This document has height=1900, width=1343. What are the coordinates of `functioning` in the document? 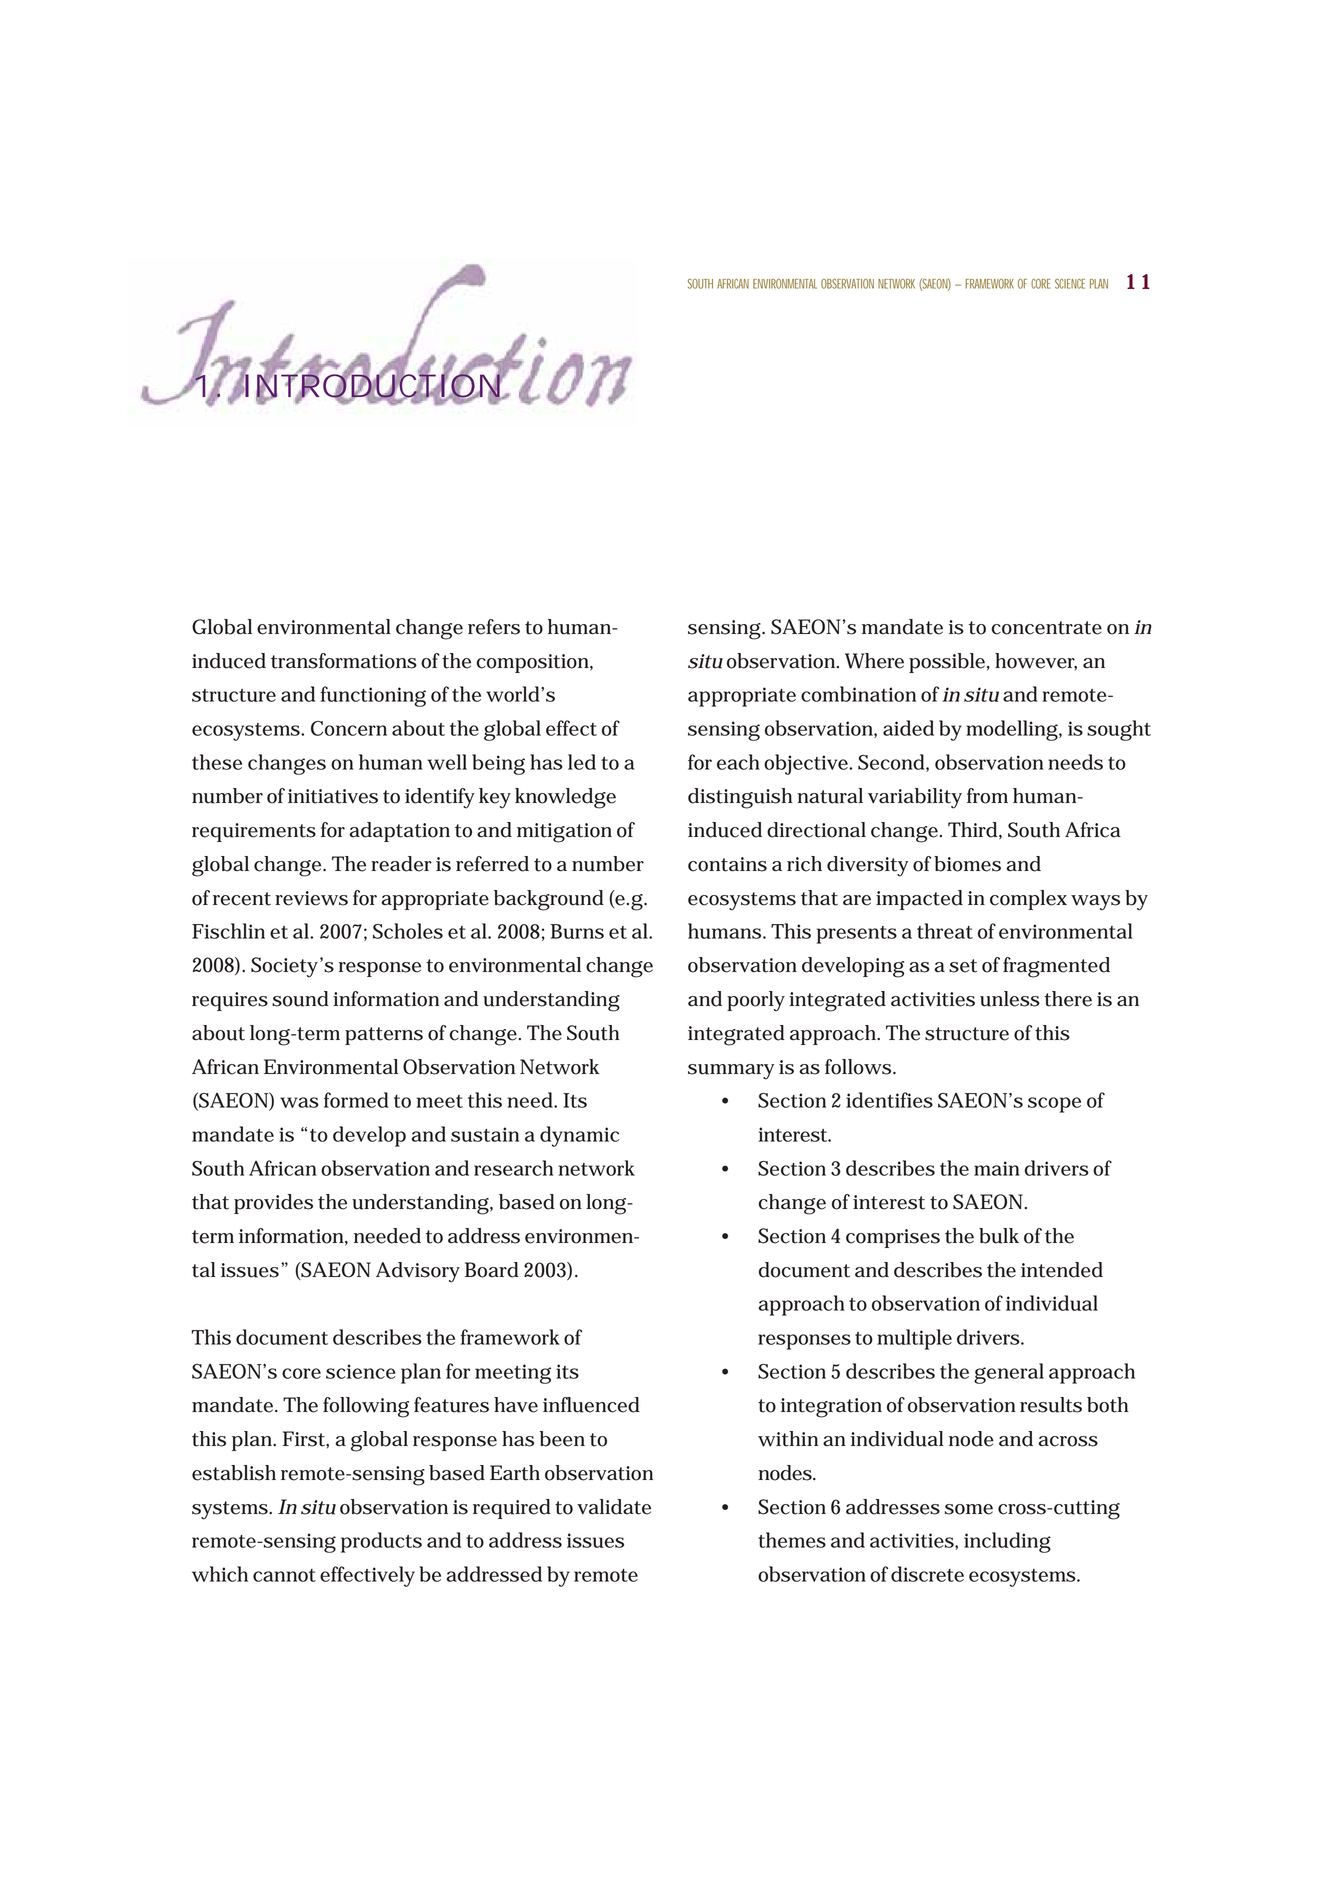 It's located at (373, 696).
